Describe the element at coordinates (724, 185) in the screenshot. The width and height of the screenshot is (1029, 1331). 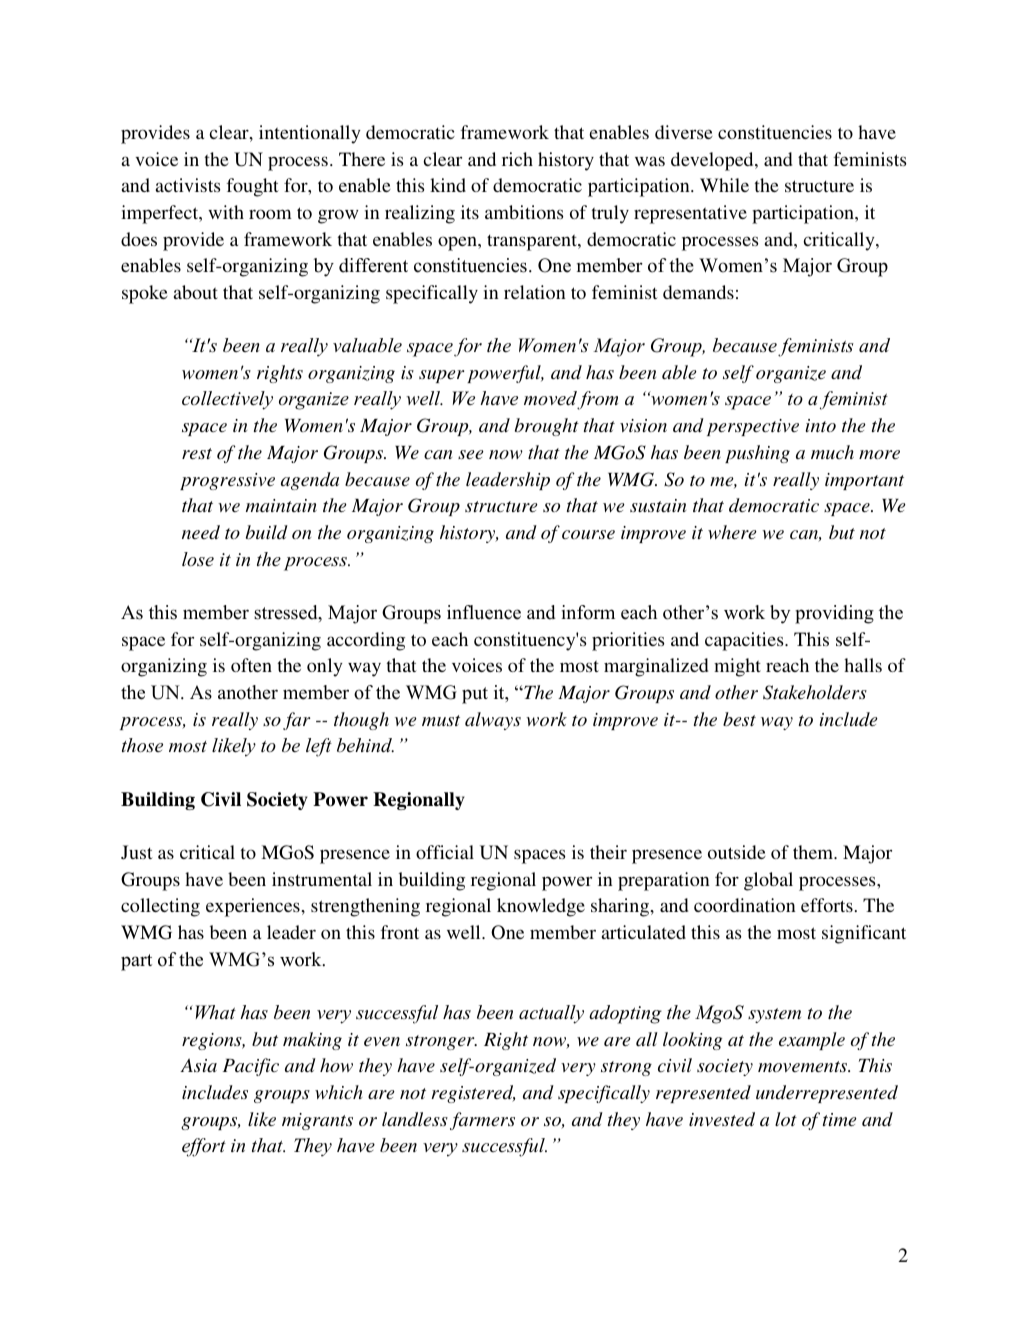
I see `While` at that location.
